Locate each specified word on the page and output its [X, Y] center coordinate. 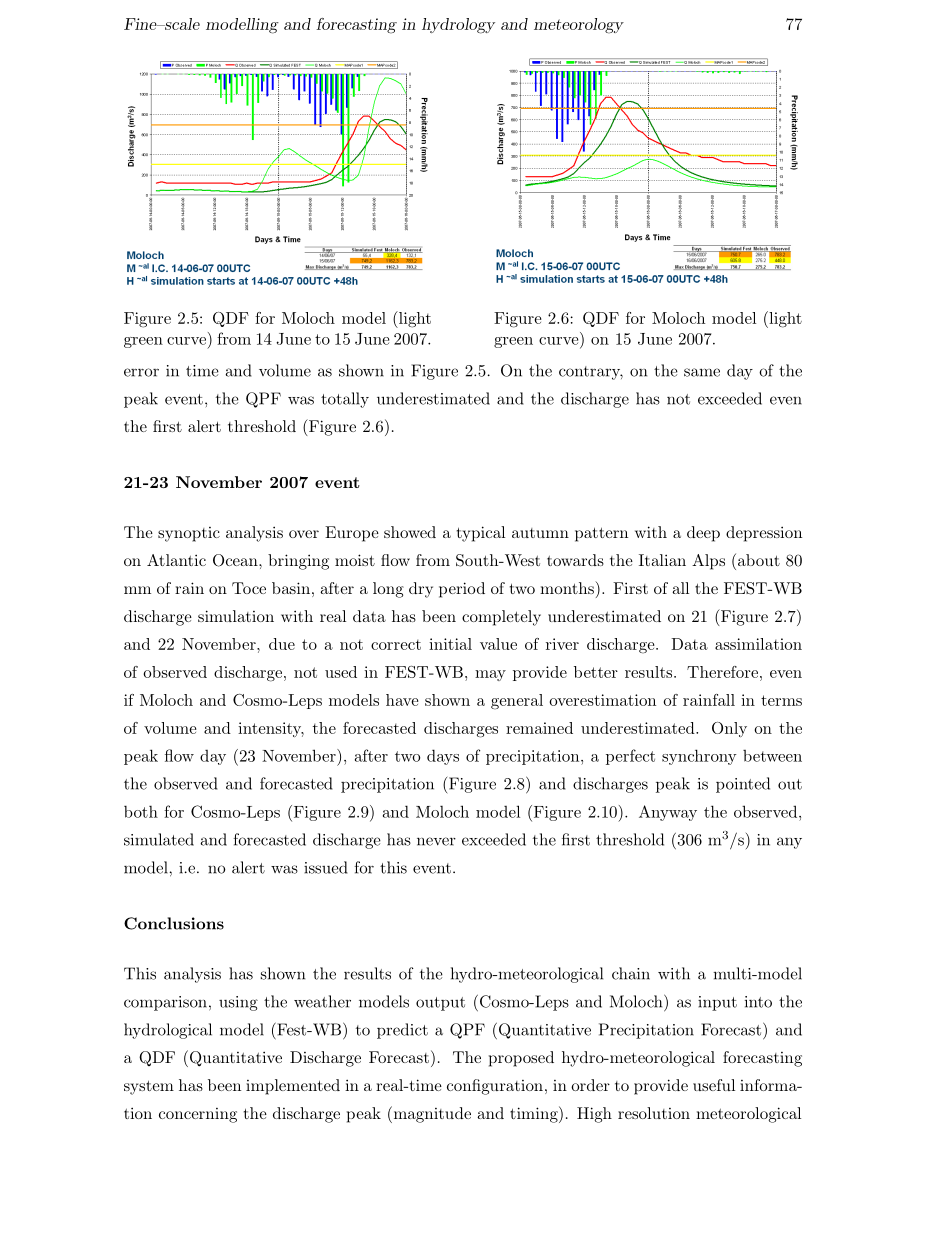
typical [481, 534]
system [149, 1087]
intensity [271, 729]
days [443, 757]
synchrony [699, 757]
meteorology [579, 26]
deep [703, 534]
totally [345, 400]
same [702, 372]
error [141, 372]
